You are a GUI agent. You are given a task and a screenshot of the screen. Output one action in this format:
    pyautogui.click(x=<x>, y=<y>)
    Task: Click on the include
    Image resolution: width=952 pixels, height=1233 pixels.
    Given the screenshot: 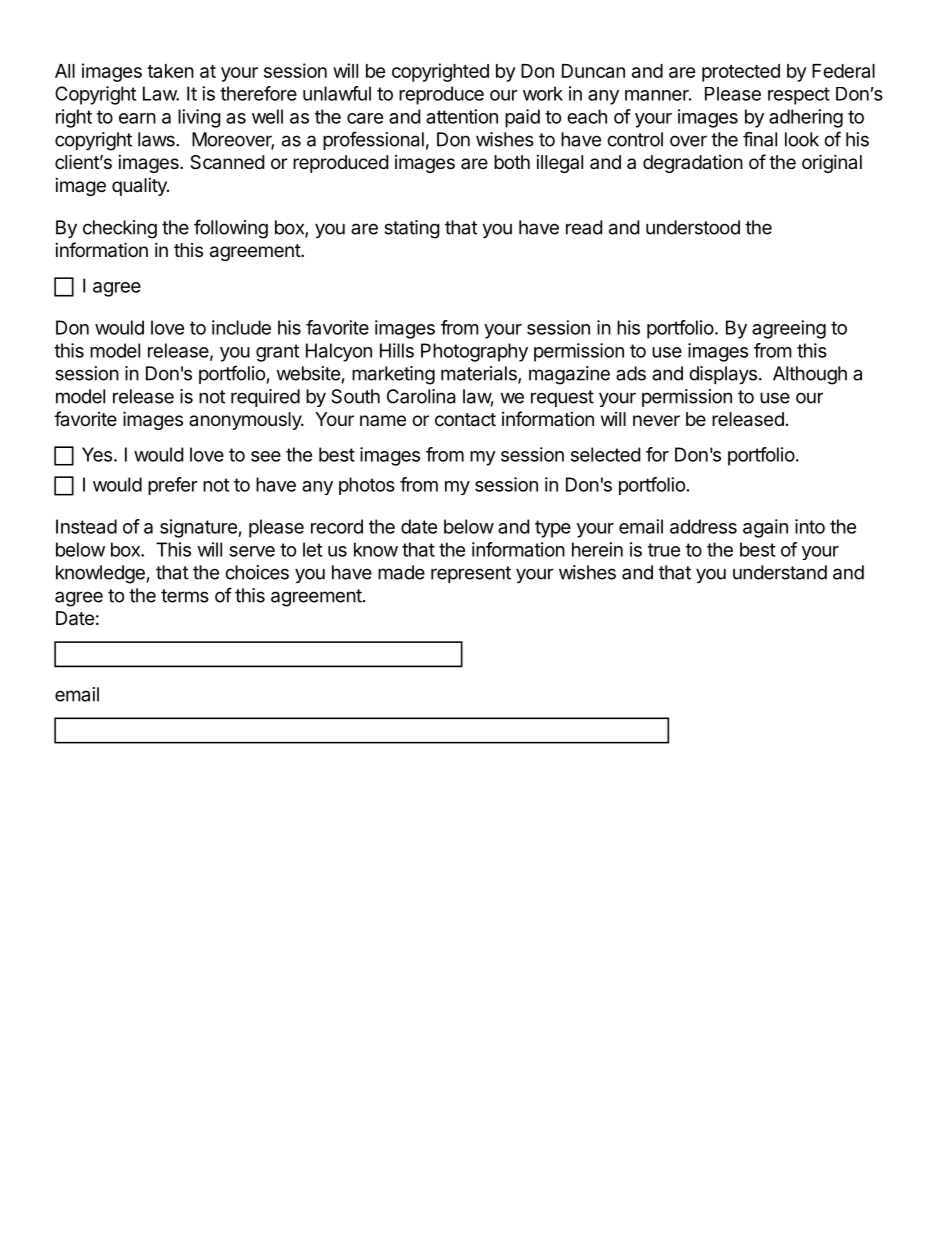 What is the action you would take?
    pyautogui.click(x=241, y=327)
